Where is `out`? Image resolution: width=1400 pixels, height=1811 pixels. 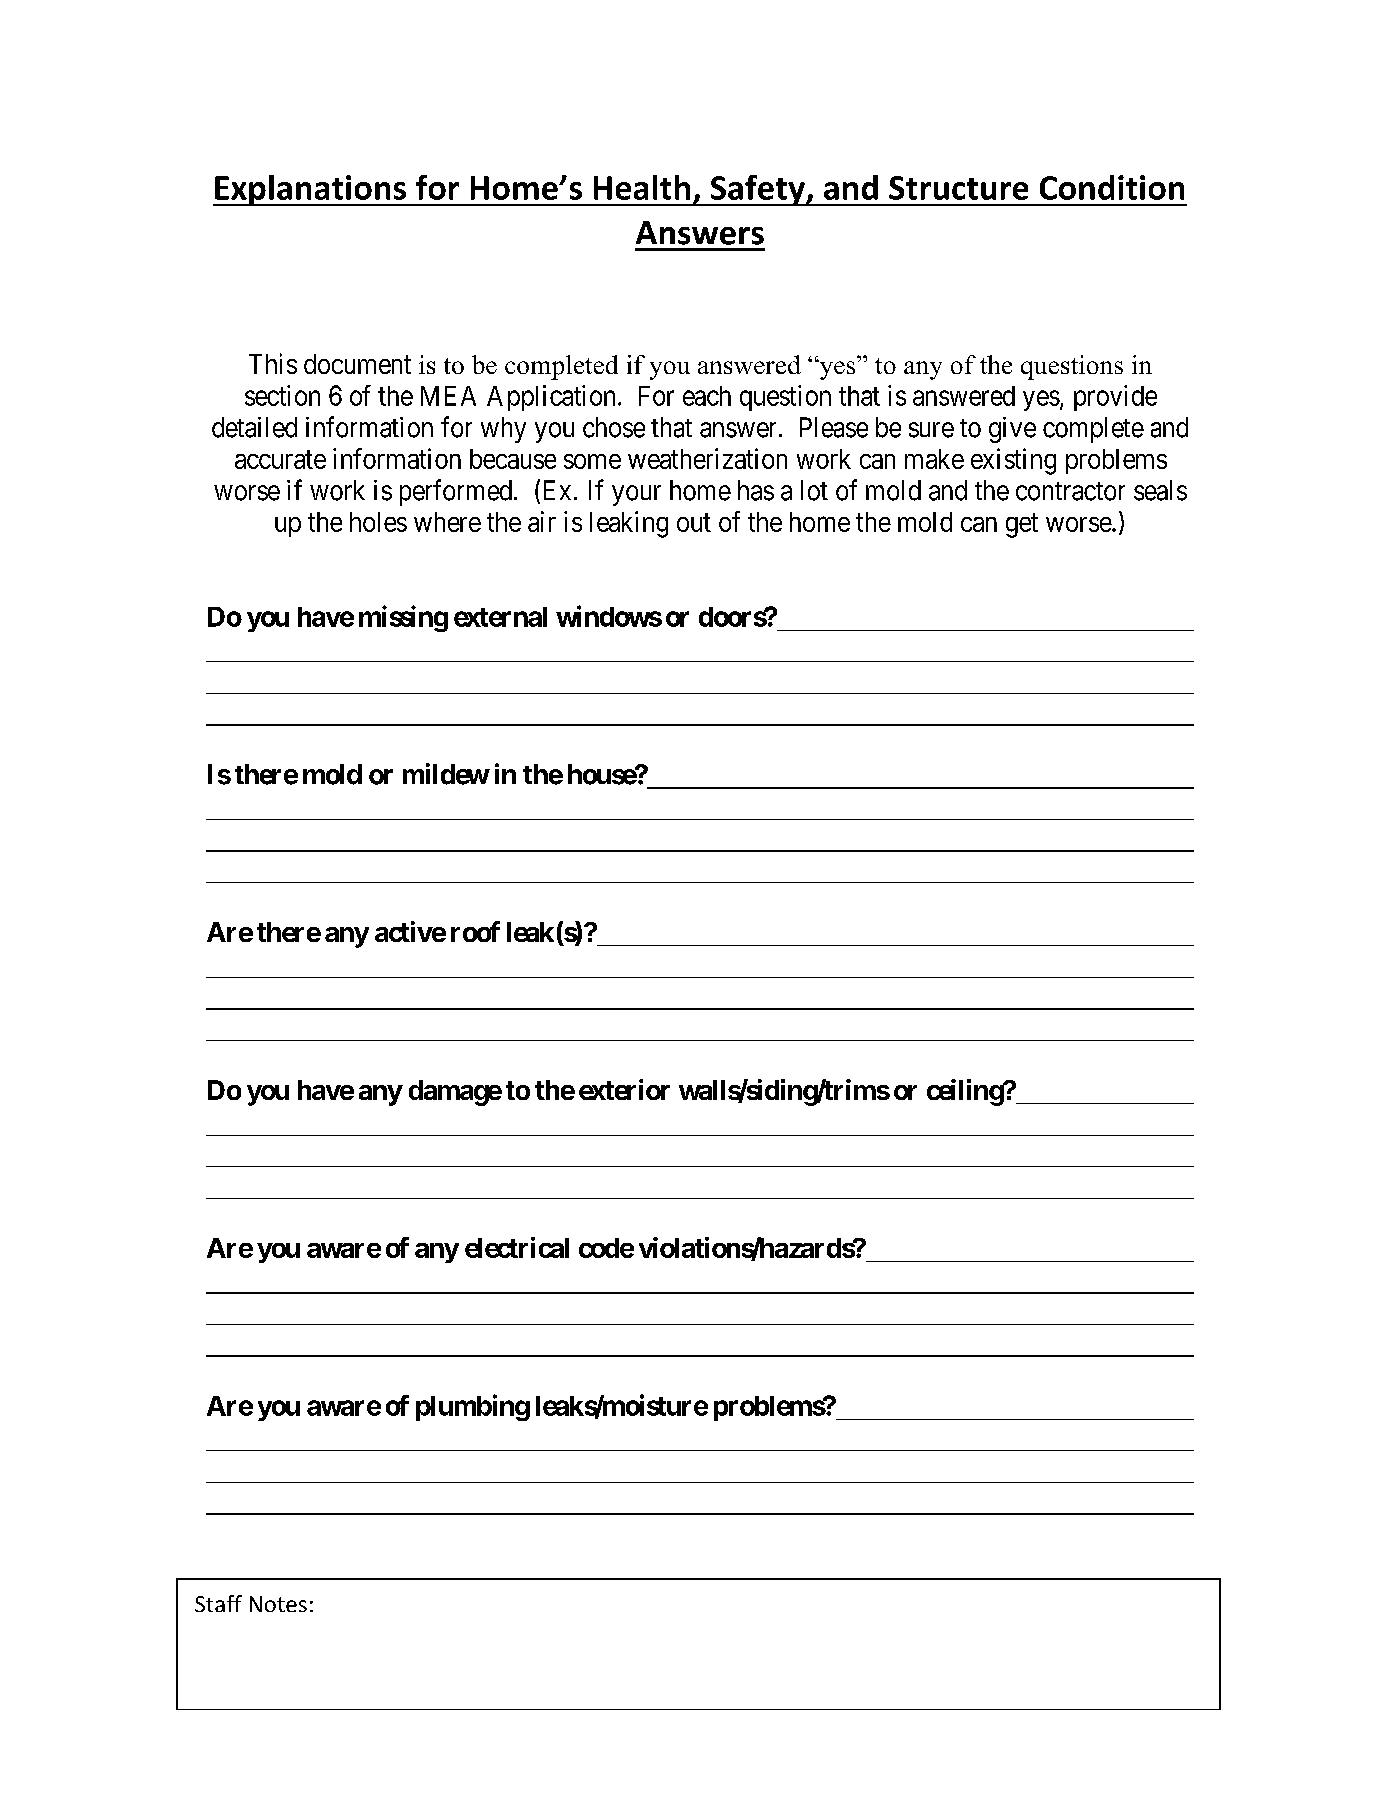
out is located at coordinates (694, 522).
